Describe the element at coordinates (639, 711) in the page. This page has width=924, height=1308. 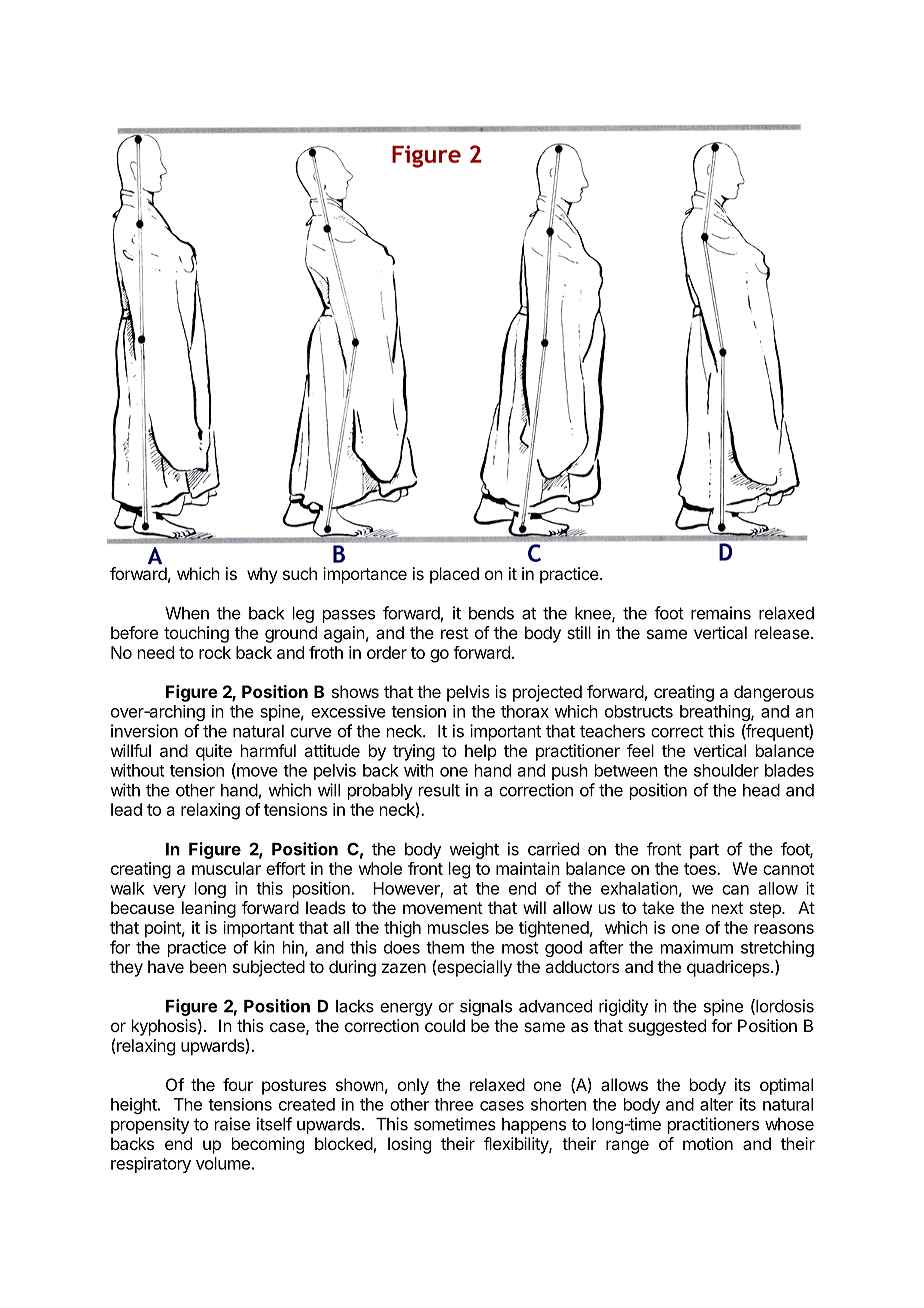
I see `obstructs` at that location.
